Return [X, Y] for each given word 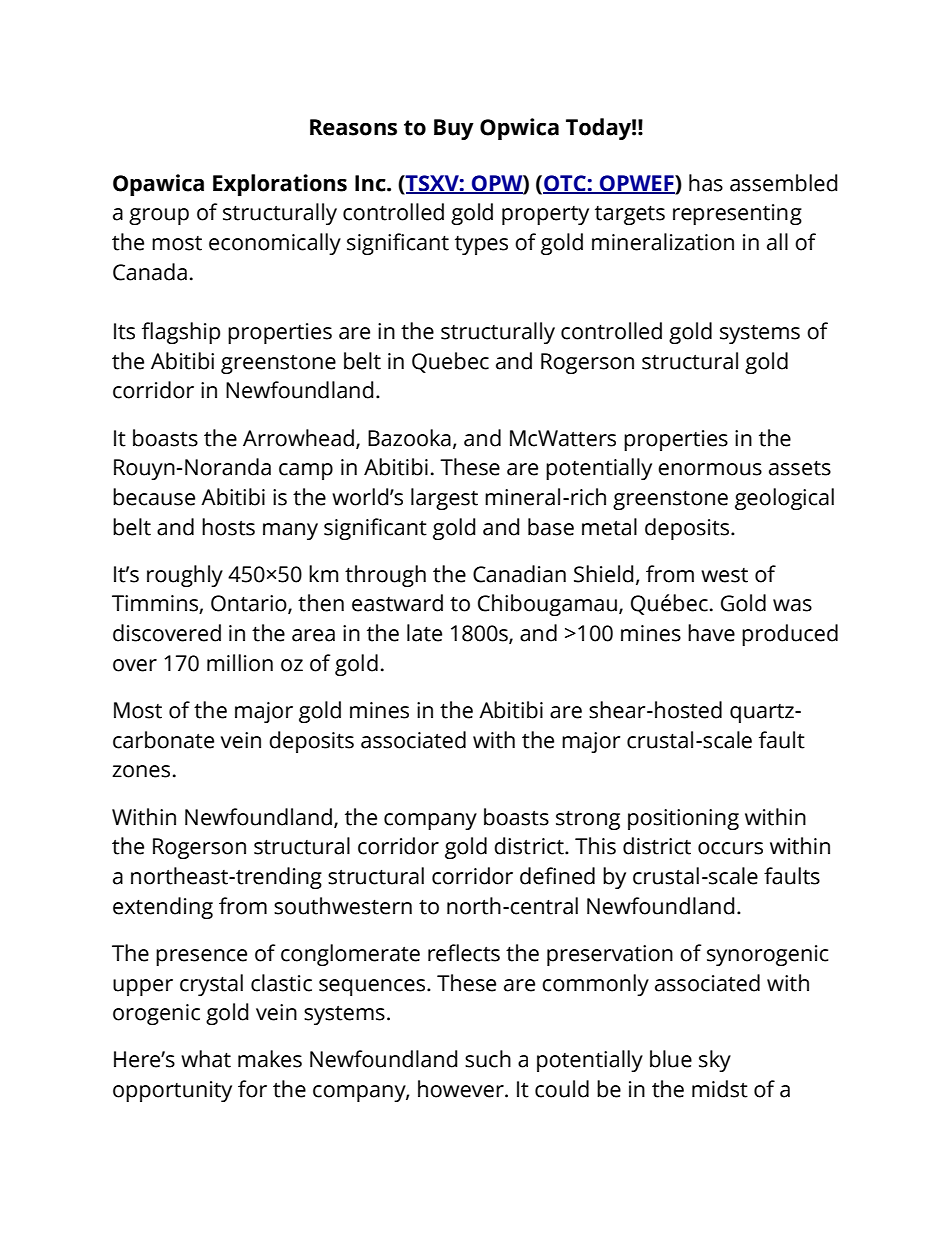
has [706, 183]
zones [141, 771]
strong [588, 820]
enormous [710, 469]
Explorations [280, 185]
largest [444, 499]
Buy [454, 129]
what [206, 1059]
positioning [683, 819]
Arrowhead [298, 438]
